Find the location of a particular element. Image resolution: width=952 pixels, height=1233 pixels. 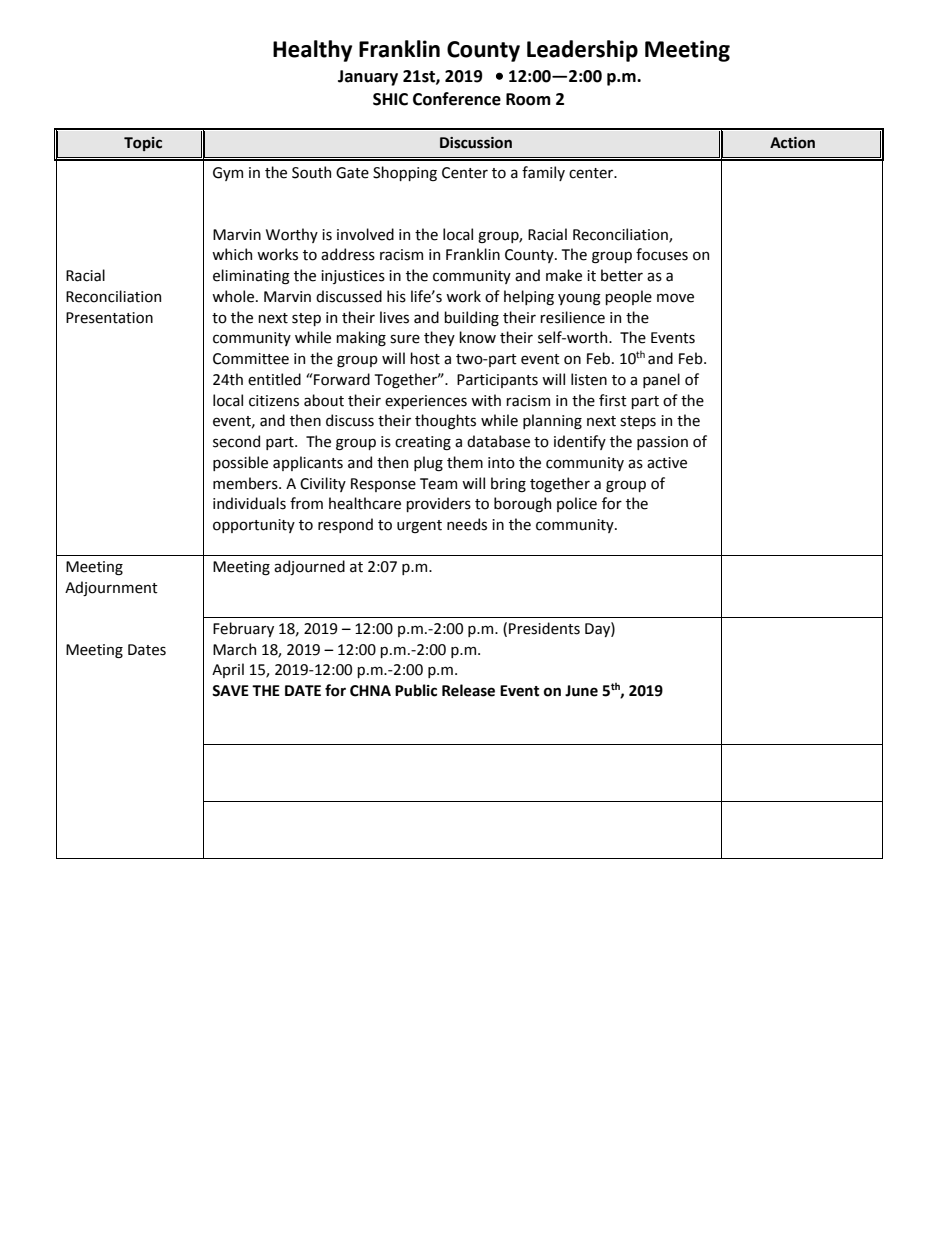

which is located at coordinates (232, 254).
